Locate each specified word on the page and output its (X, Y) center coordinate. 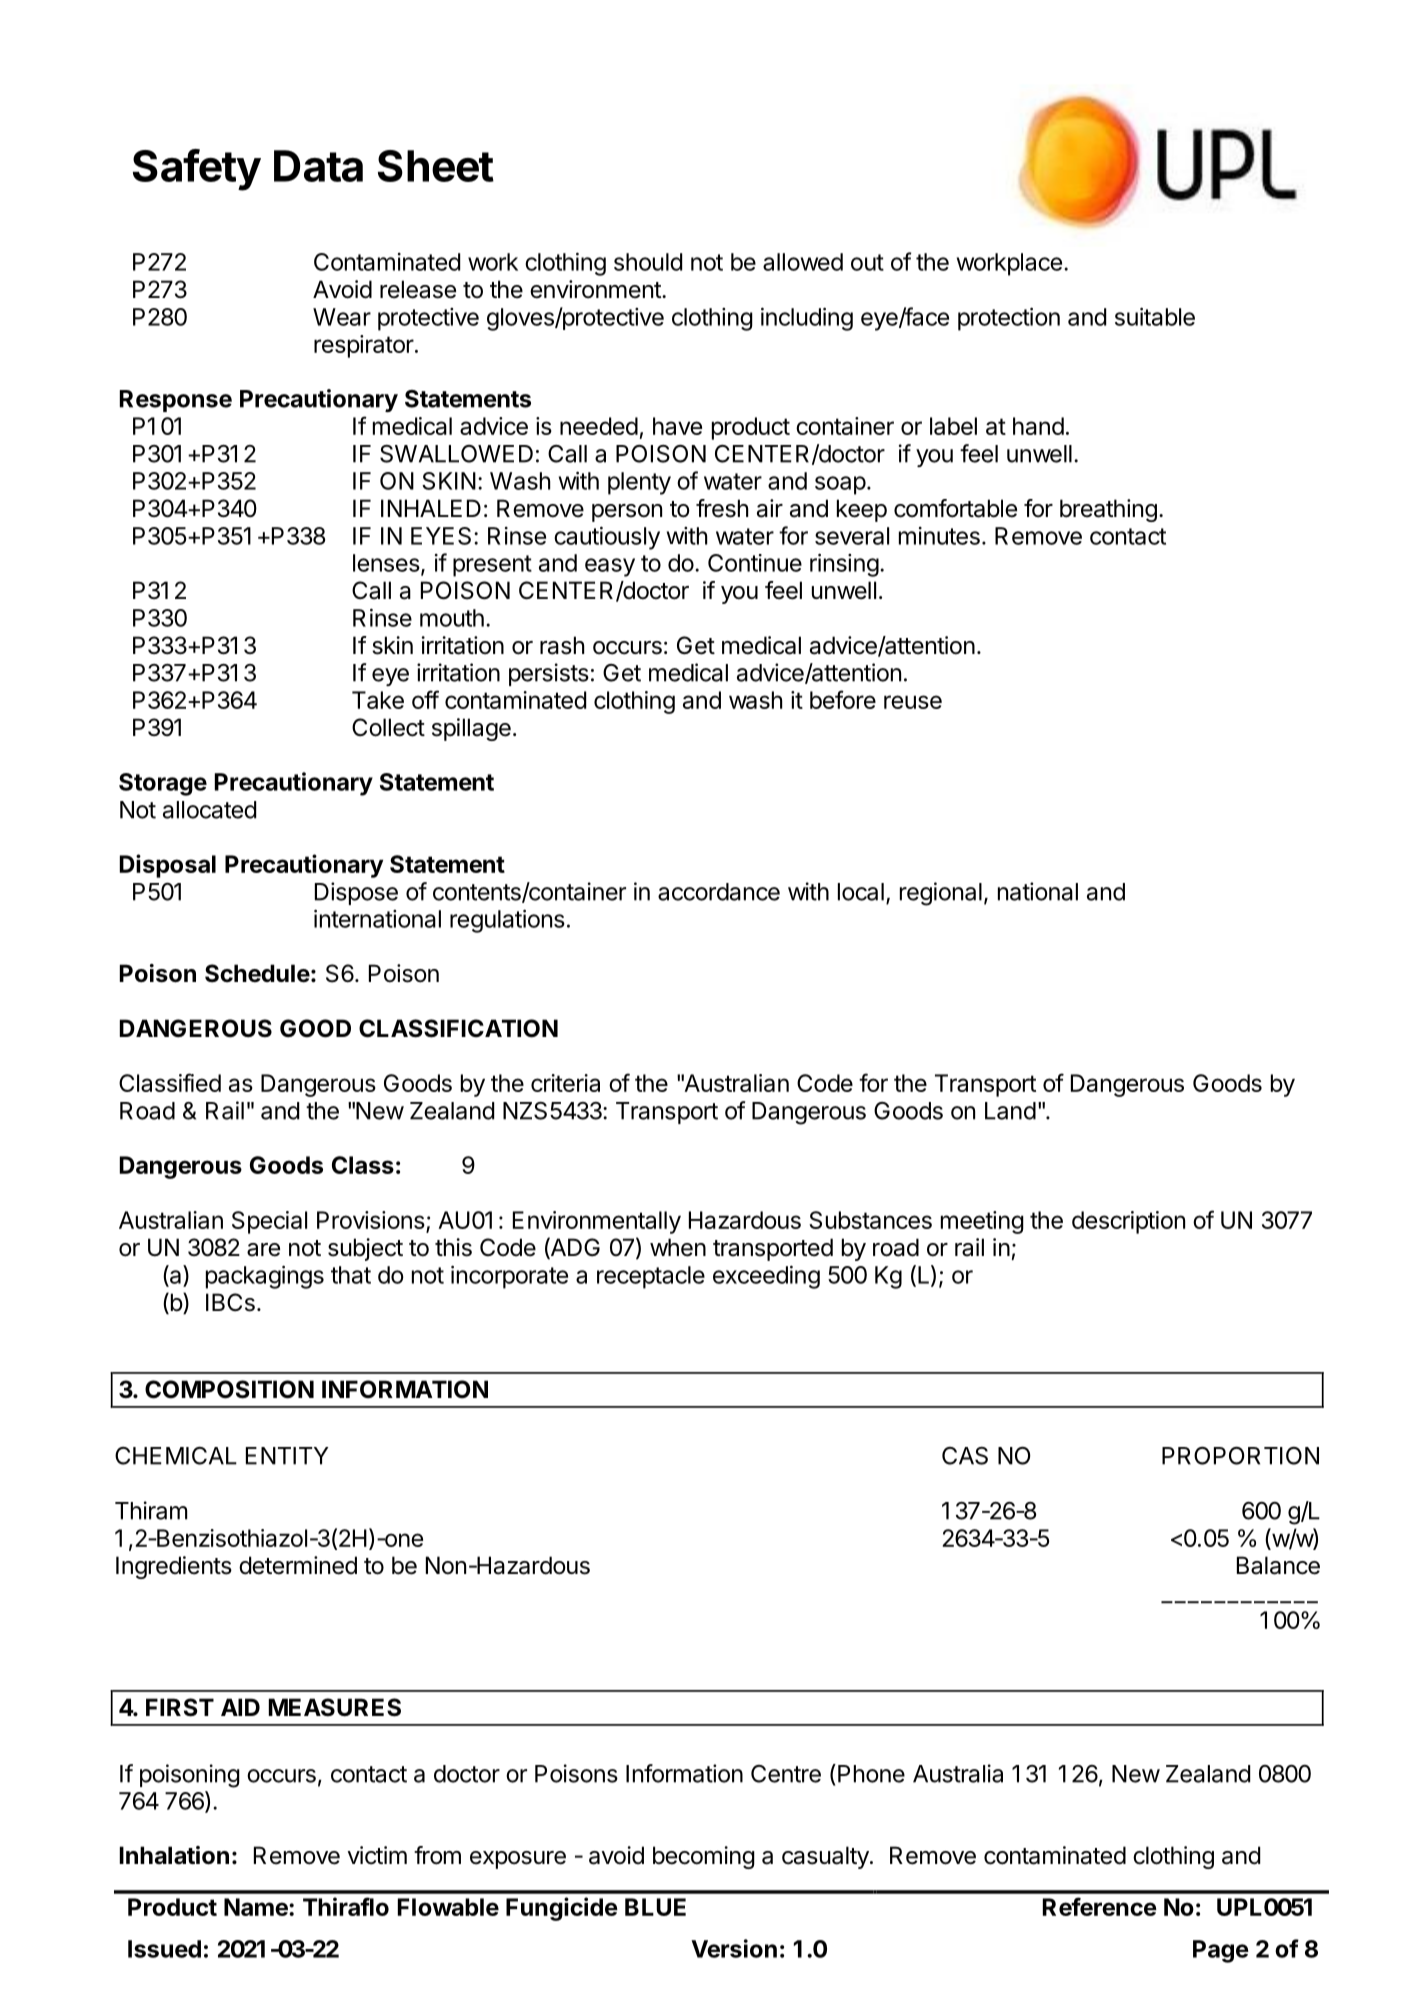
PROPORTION (1240, 1455)
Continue (755, 563)
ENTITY (287, 1456)
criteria (565, 1083)
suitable (1155, 316)
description (1128, 1222)
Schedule (257, 973)
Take (378, 700)
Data (318, 166)
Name (257, 1907)
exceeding (766, 1277)
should (648, 262)
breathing (1108, 510)
